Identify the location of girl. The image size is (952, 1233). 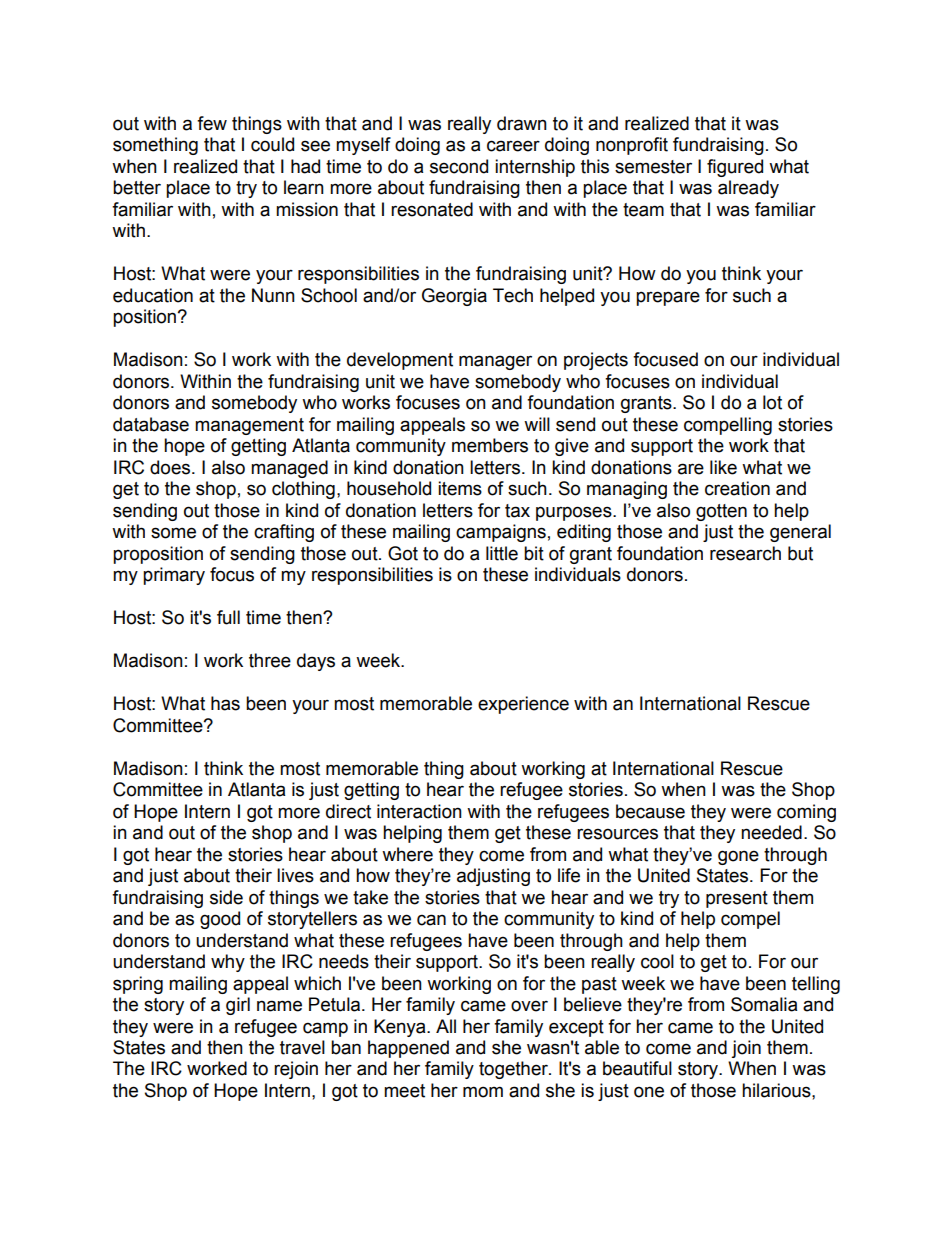
(238, 1006).
